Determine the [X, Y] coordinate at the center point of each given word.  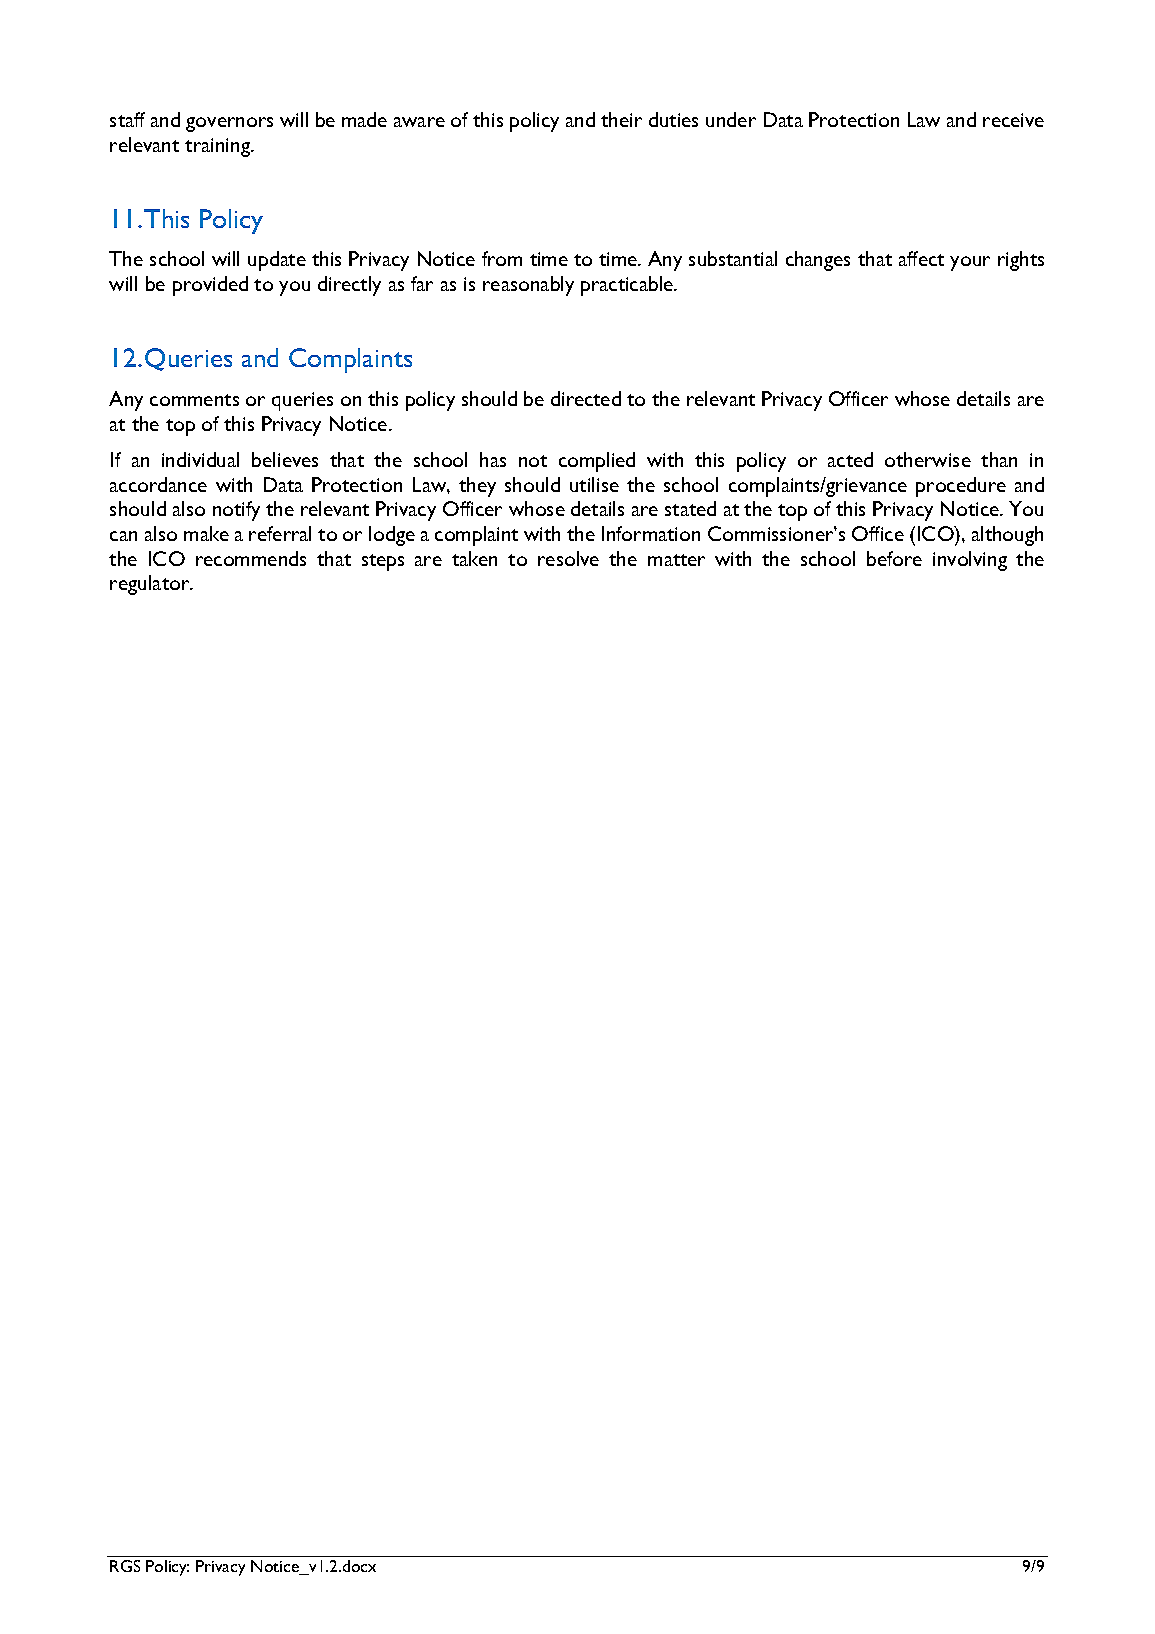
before [894, 558]
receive [1013, 120]
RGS [125, 1566]
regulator [151, 585]
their [621, 119]
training [219, 147]
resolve [568, 558]
